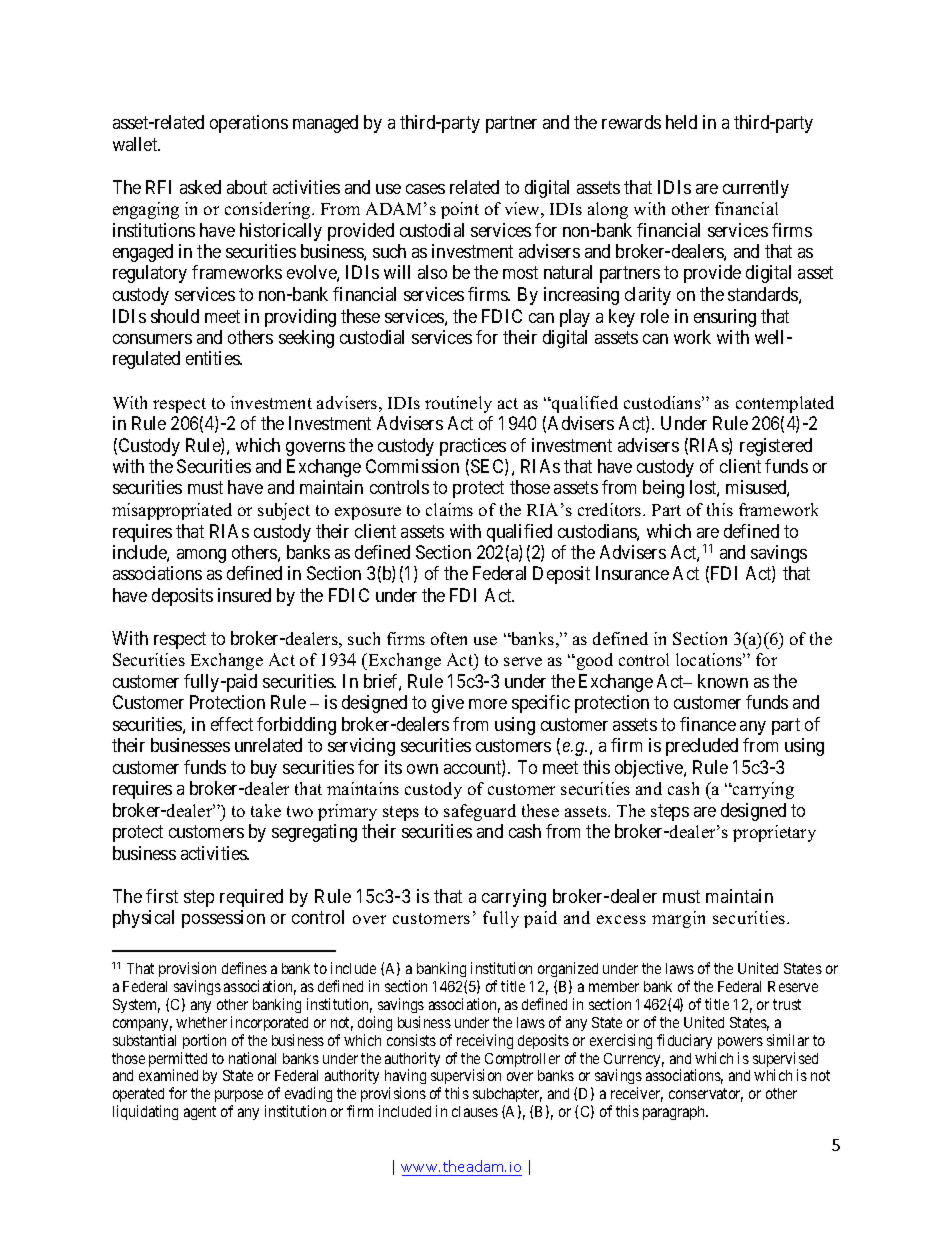 The height and width of the document is (1233, 952). Describe the element at coordinates (244, 595) in the document. I see `insured` at that location.
